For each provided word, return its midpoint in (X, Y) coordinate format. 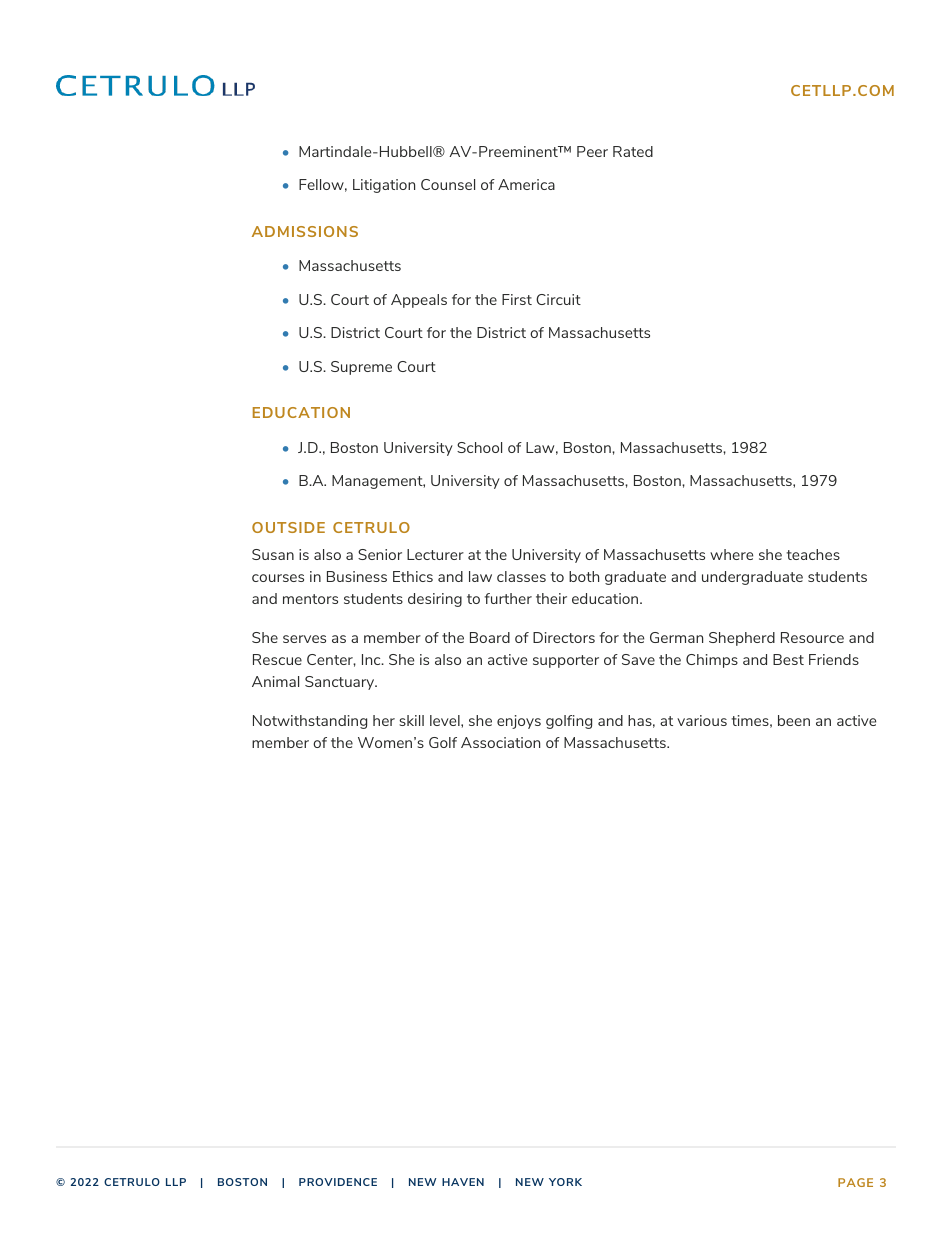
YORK (565, 1182)
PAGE (855, 1182)
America (526, 184)
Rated (633, 151)
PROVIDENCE (338, 1182)
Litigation (384, 186)
